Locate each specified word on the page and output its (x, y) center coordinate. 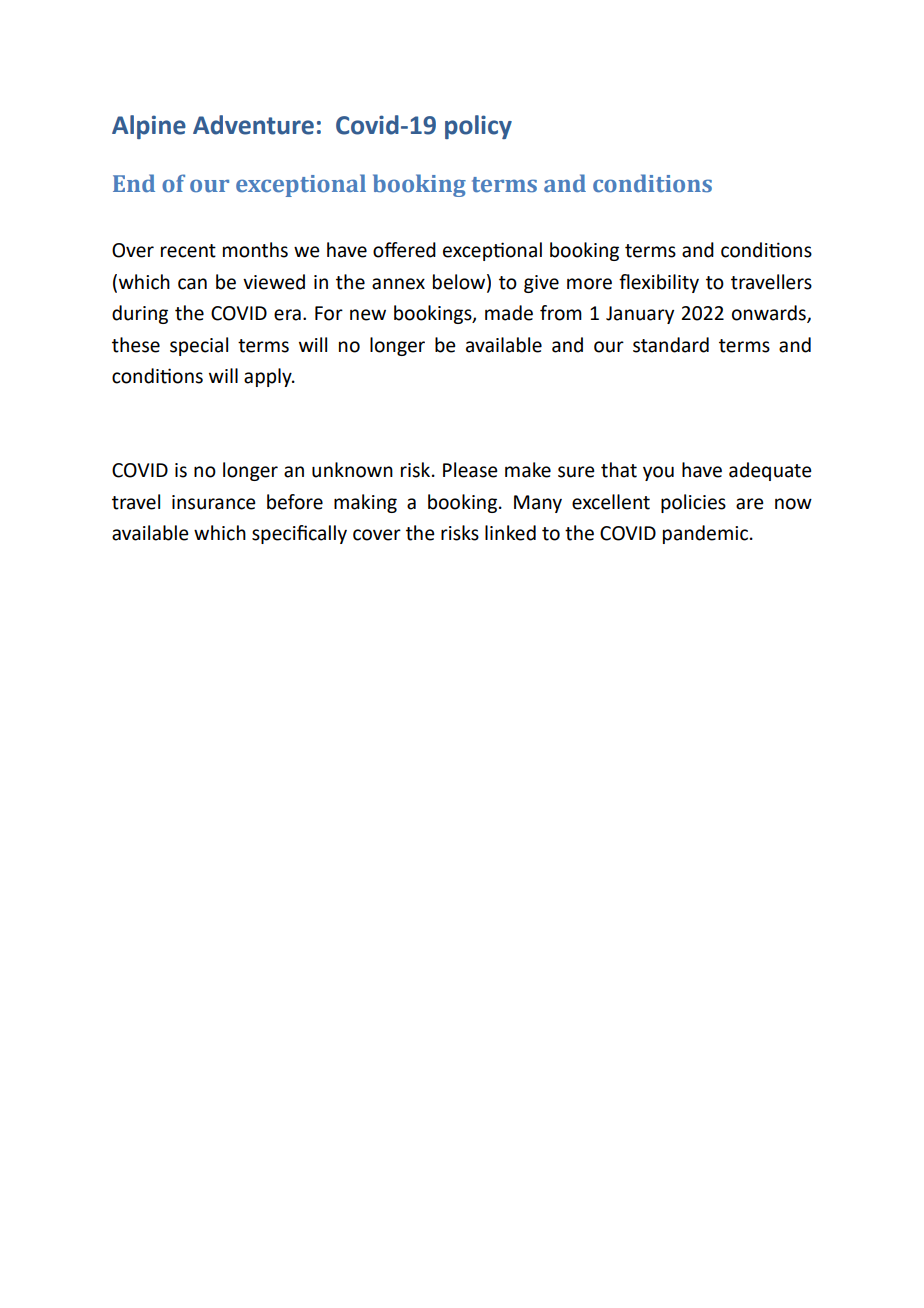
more (589, 284)
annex (398, 284)
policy (478, 127)
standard (671, 345)
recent (188, 251)
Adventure (253, 125)
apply (269, 377)
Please (470, 470)
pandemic (705, 534)
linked (510, 533)
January (640, 315)
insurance (214, 502)
